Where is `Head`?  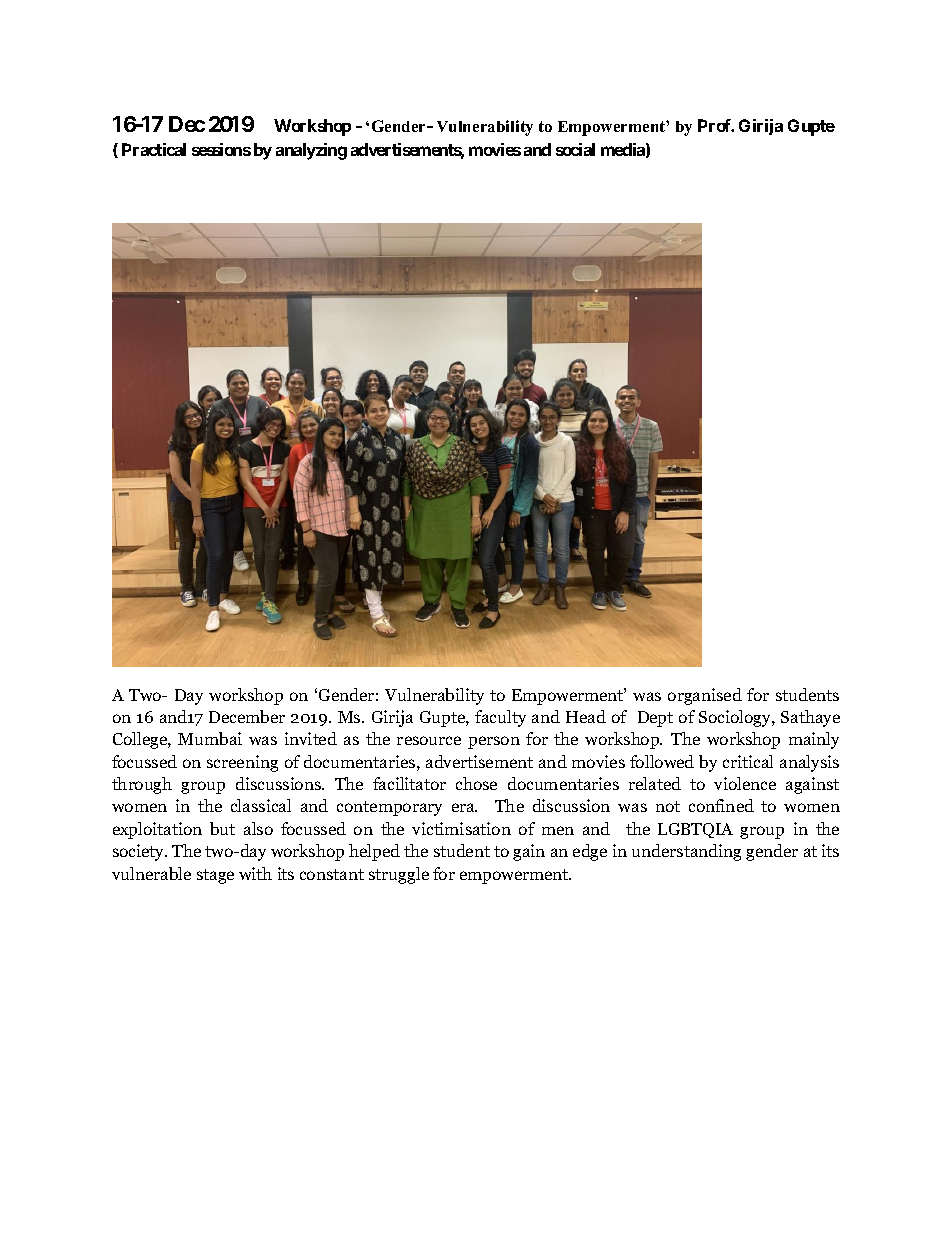 Head is located at coordinates (586, 716).
